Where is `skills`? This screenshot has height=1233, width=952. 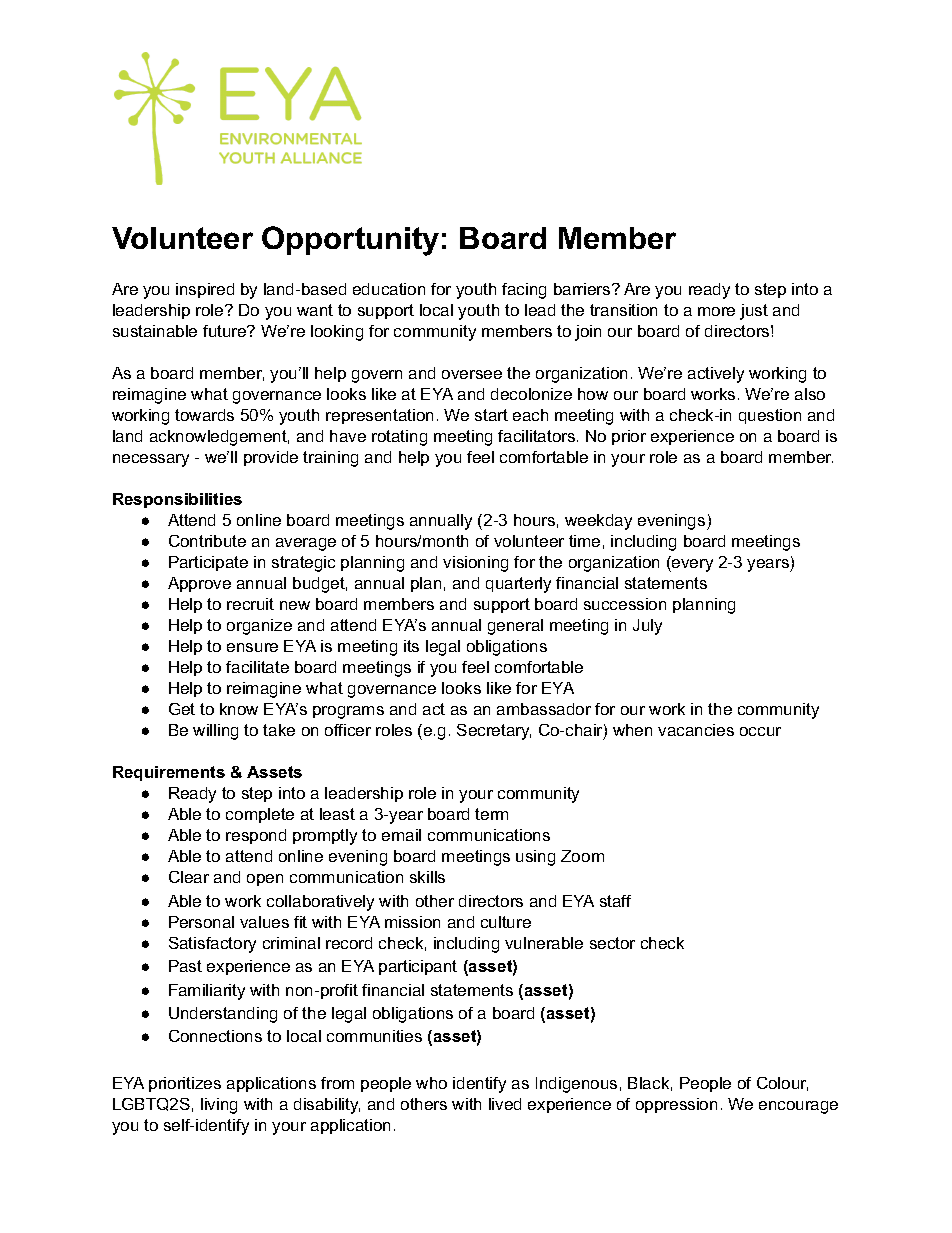 skills is located at coordinates (427, 877).
